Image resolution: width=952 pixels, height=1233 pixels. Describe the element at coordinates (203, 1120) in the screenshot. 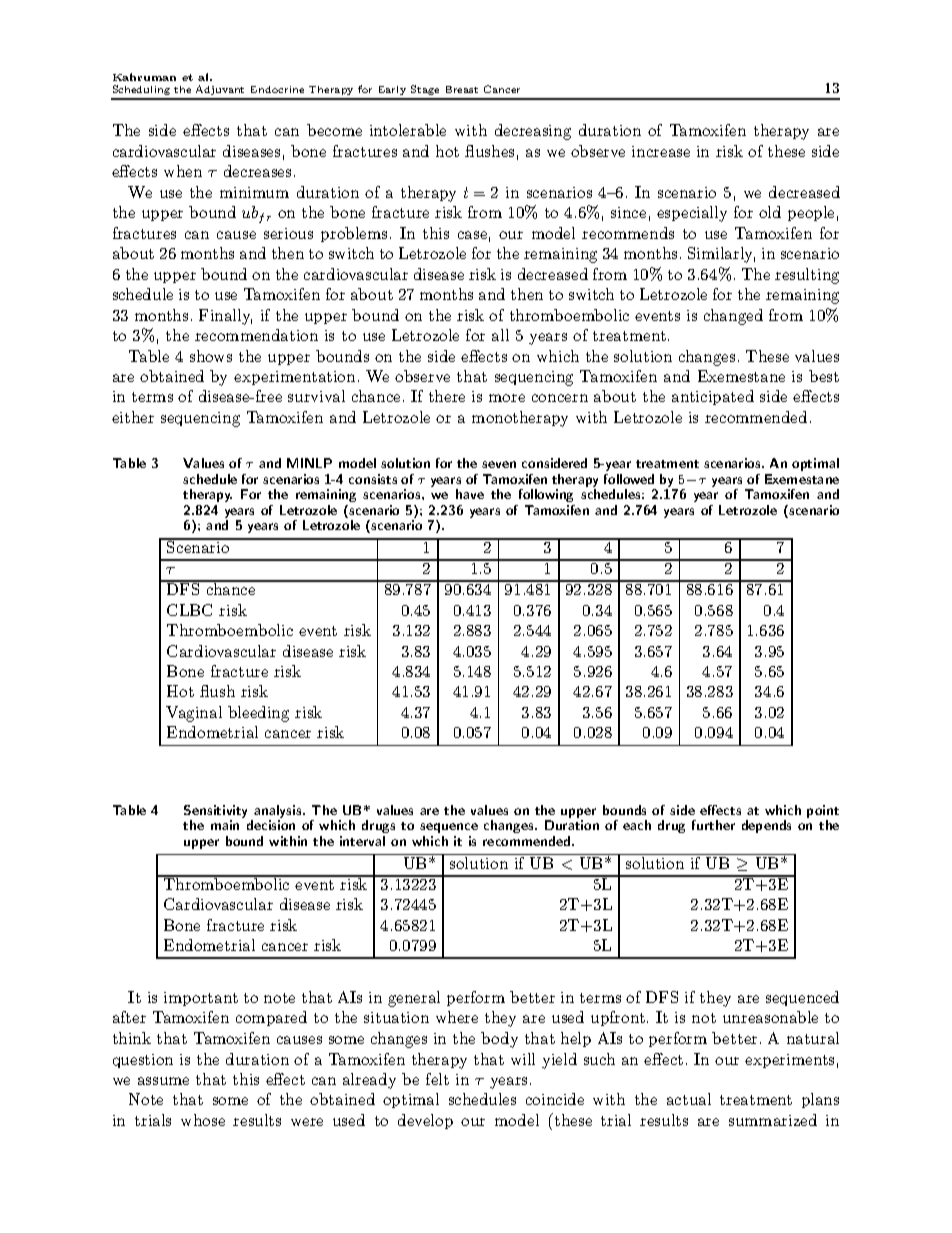

I see `whose` at that location.
